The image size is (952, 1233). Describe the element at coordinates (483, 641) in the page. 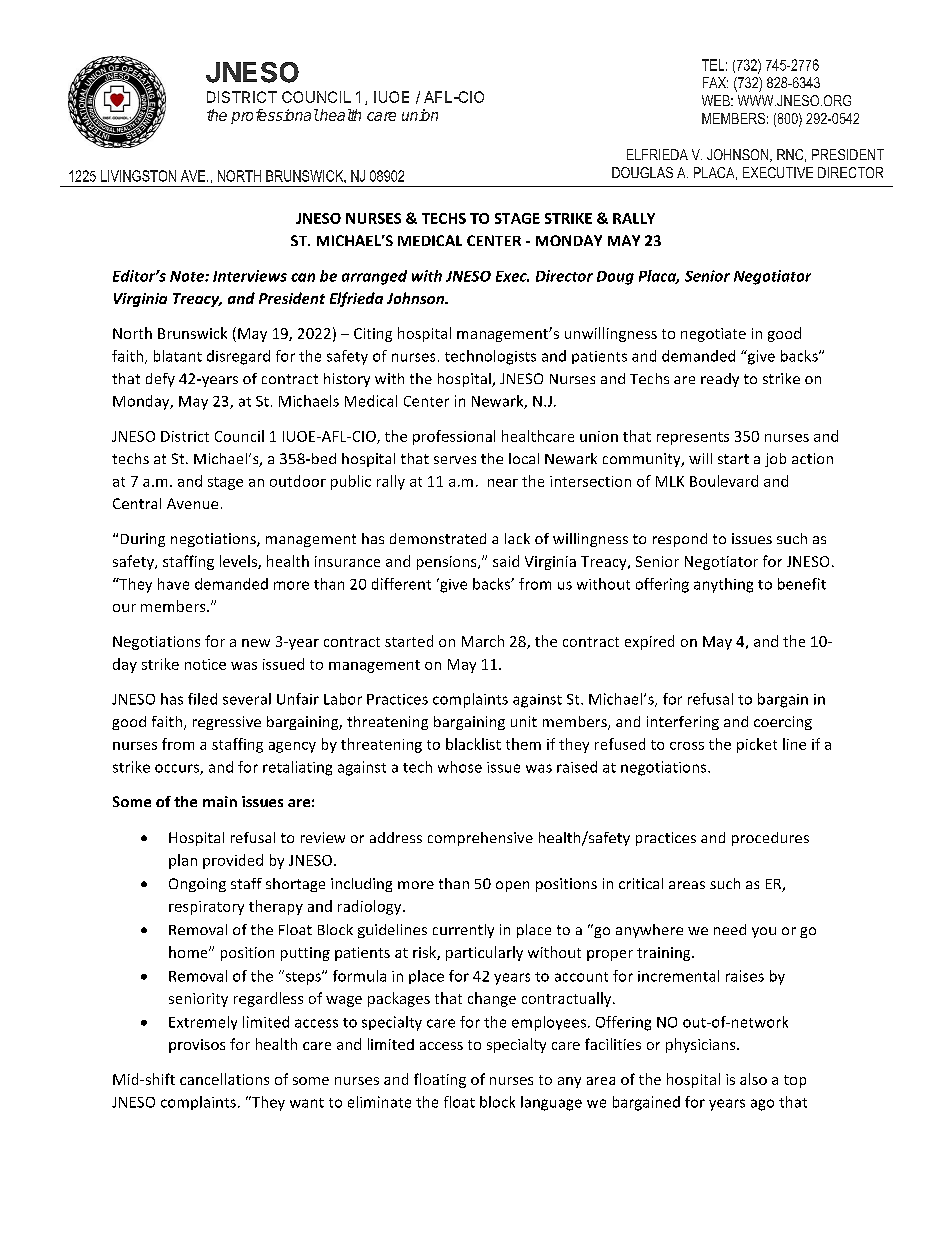

I see `March` at that location.
